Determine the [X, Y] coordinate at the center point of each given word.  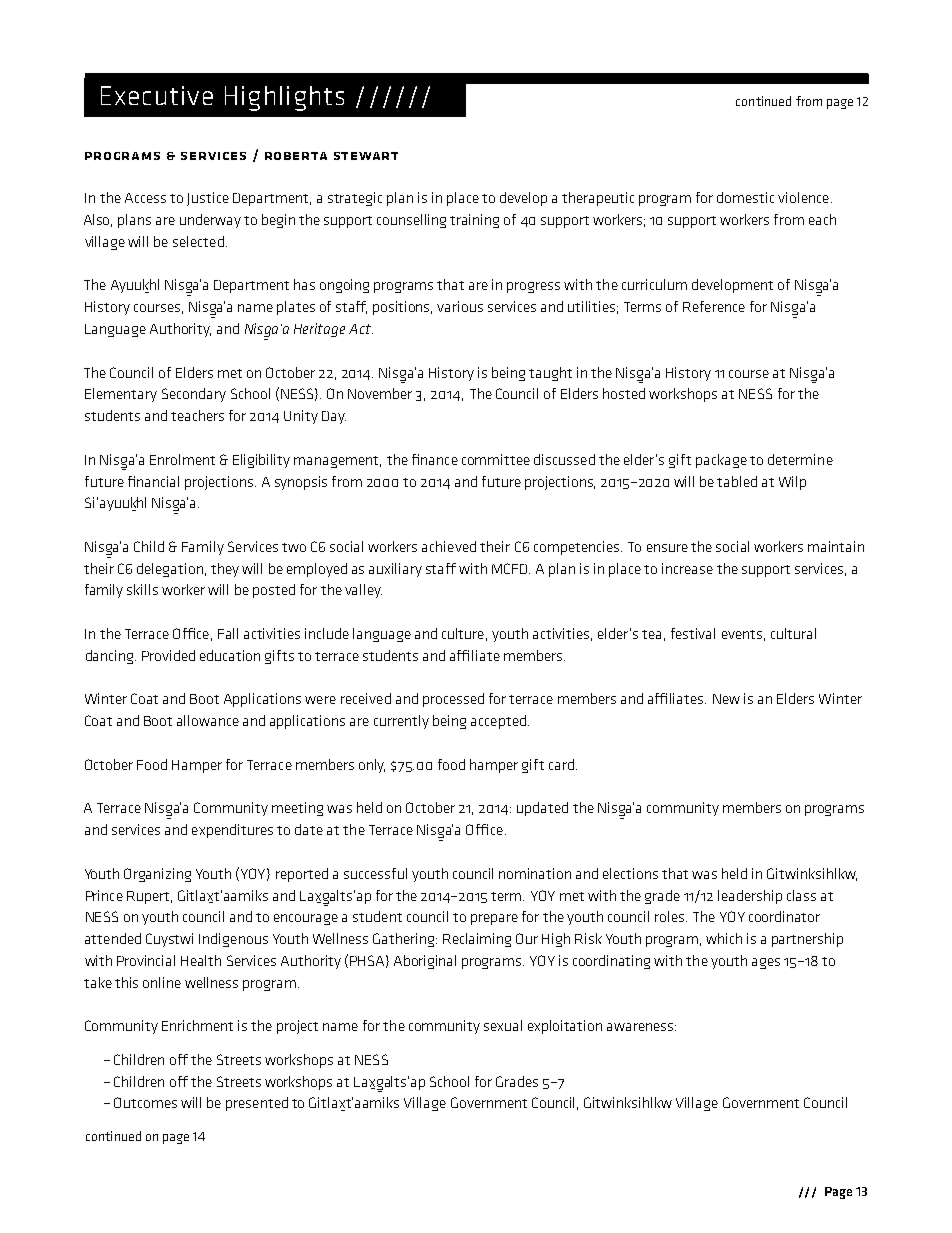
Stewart [366, 156]
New [726, 699]
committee [496, 459]
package [721, 461]
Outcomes [145, 1102]
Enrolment [182, 459]
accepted [498, 722]
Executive [157, 95]
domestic [745, 197]
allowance [208, 720]
